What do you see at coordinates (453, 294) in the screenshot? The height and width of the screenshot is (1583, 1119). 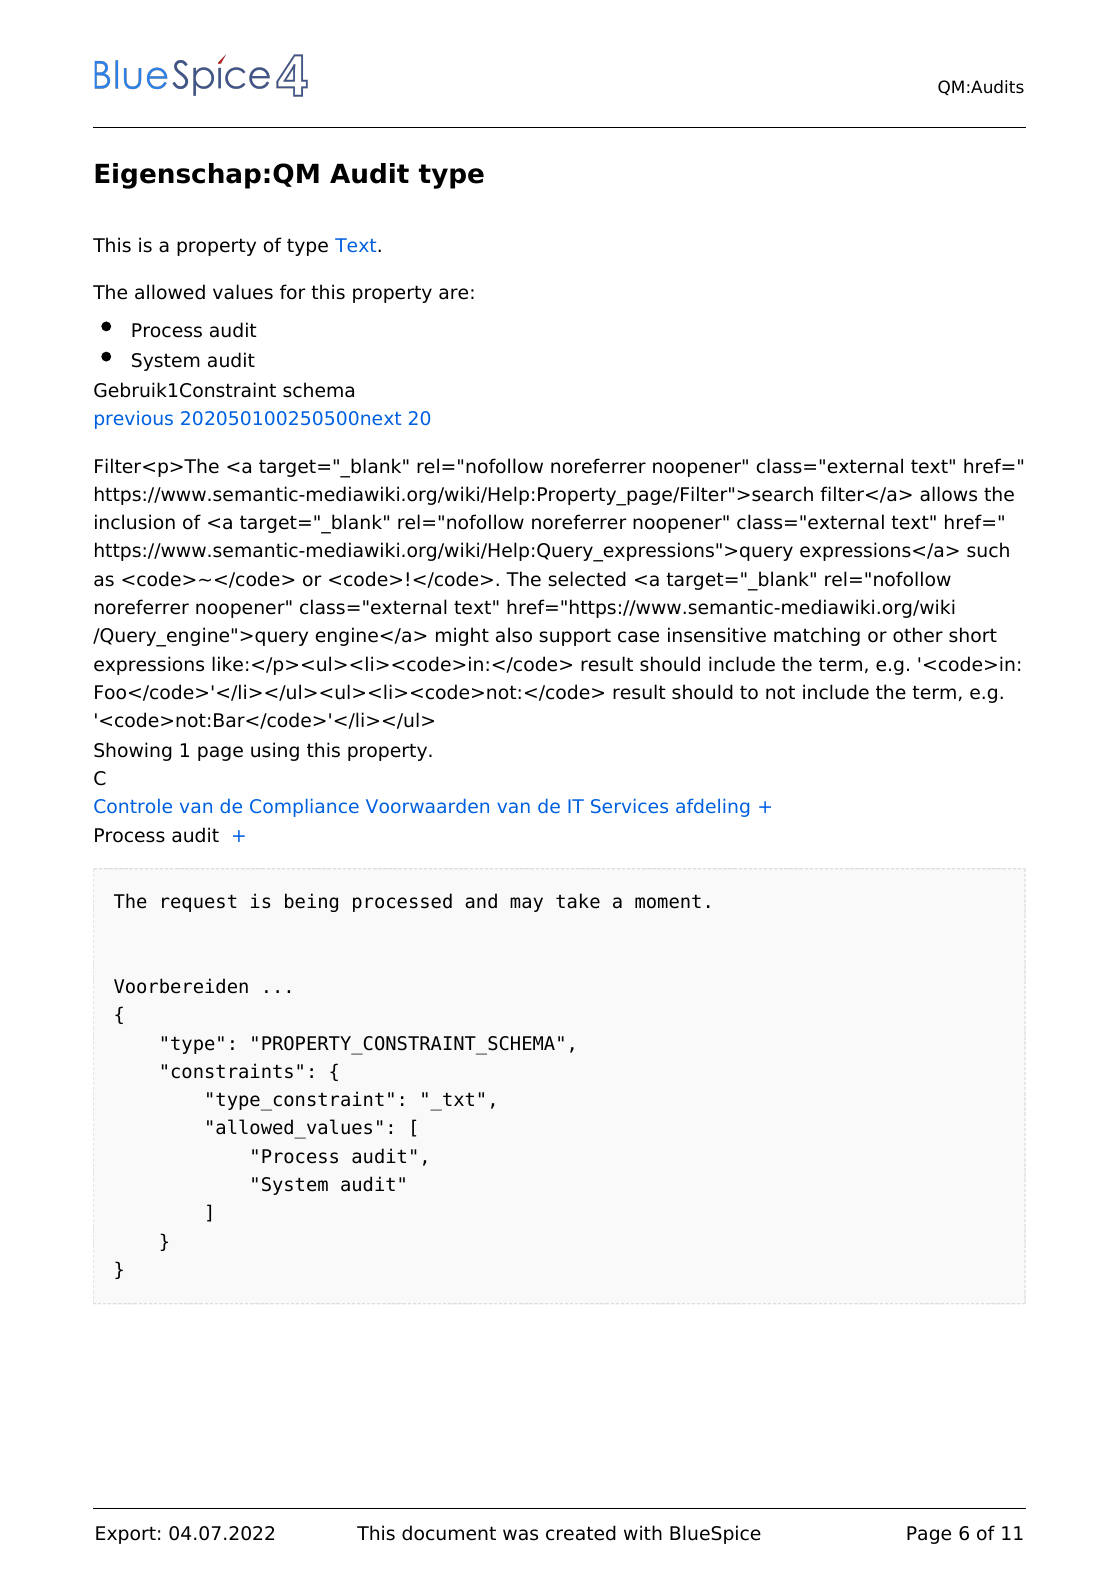 I see `are` at bounding box center [453, 294].
